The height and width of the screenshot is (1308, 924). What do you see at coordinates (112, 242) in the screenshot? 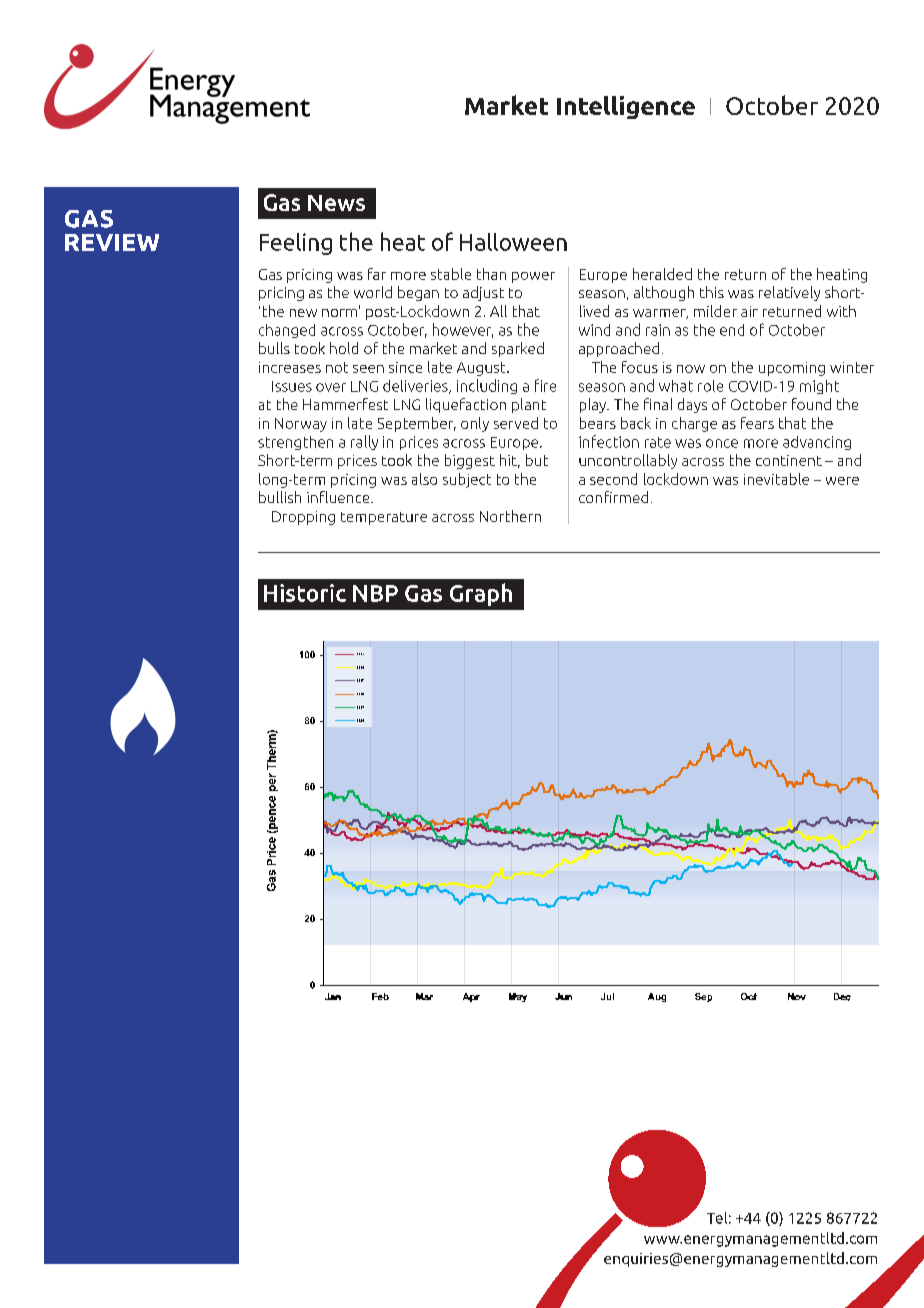
I see `REVIEW` at bounding box center [112, 242].
